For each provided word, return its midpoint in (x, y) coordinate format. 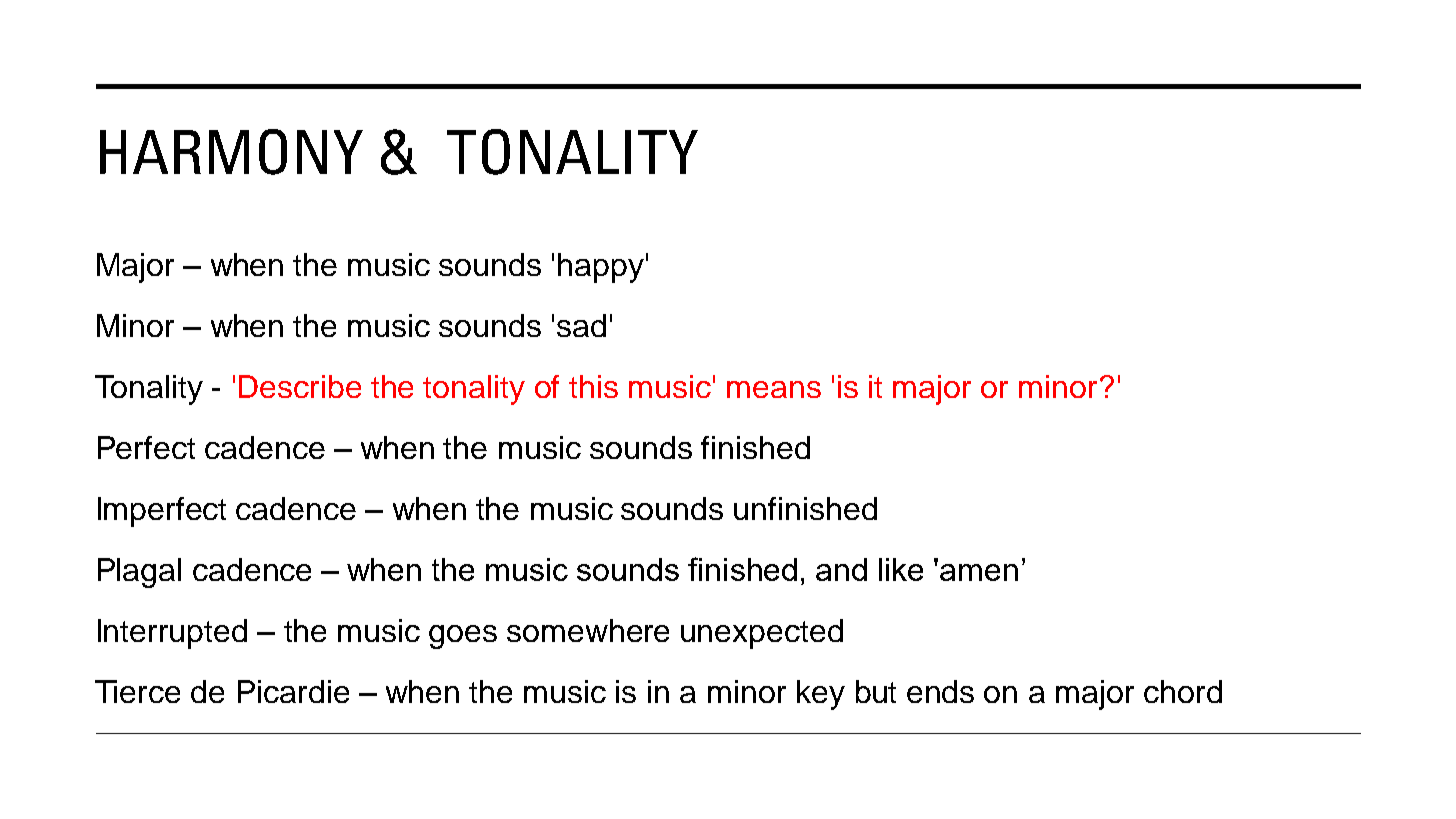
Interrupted (172, 634)
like (901, 569)
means (774, 389)
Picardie (293, 691)
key (821, 695)
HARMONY (231, 152)
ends (940, 691)
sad (581, 325)
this (593, 386)
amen (979, 572)
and (841, 569)
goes (463, 637)
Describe (300, 386)
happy (601, 268)
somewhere (588, 630)
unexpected (762, 634)
